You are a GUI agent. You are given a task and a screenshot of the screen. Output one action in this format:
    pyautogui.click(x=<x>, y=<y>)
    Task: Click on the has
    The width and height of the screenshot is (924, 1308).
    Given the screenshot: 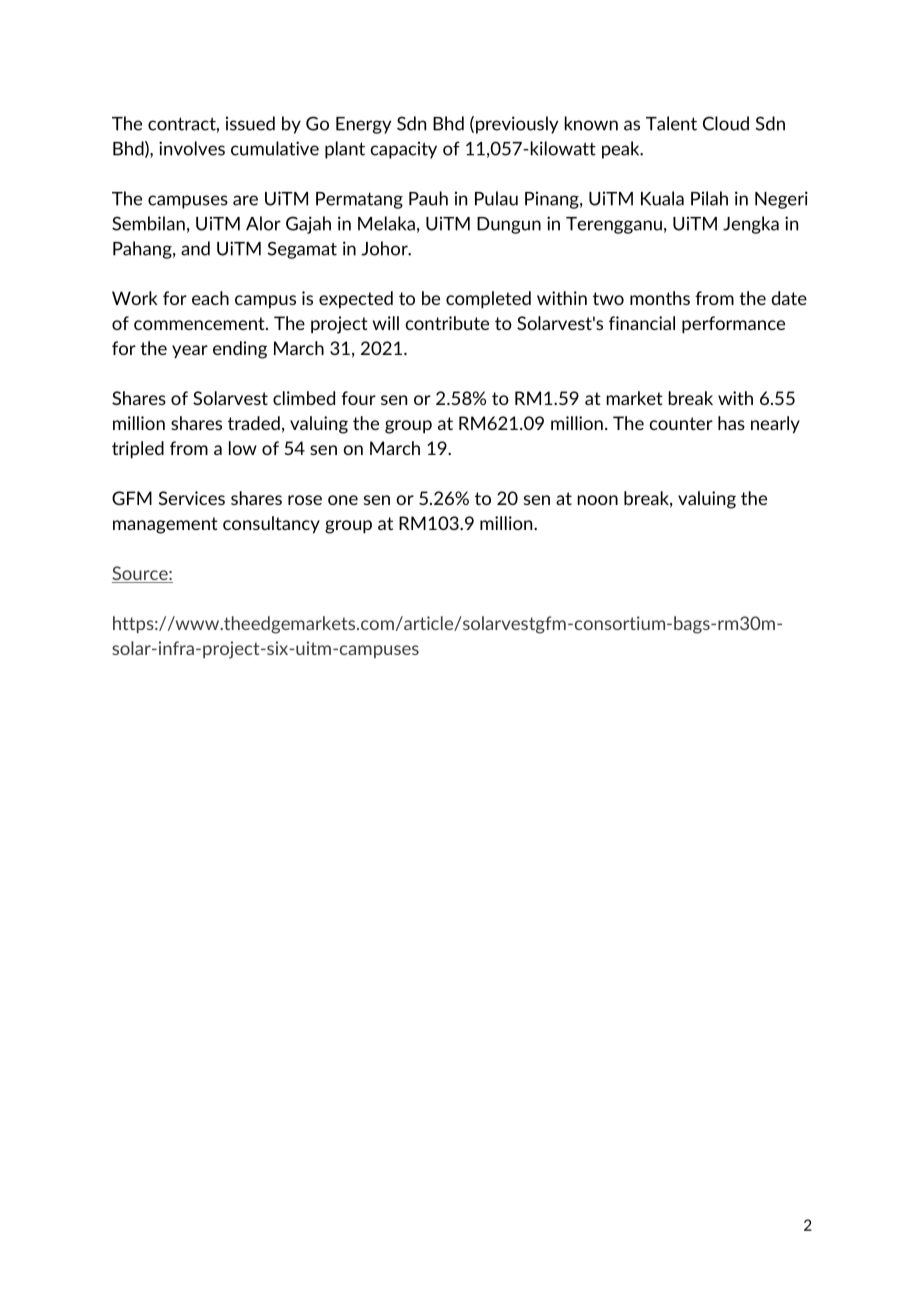 What is the action you would take?
    pyautogui.click(x=731, y=423)
